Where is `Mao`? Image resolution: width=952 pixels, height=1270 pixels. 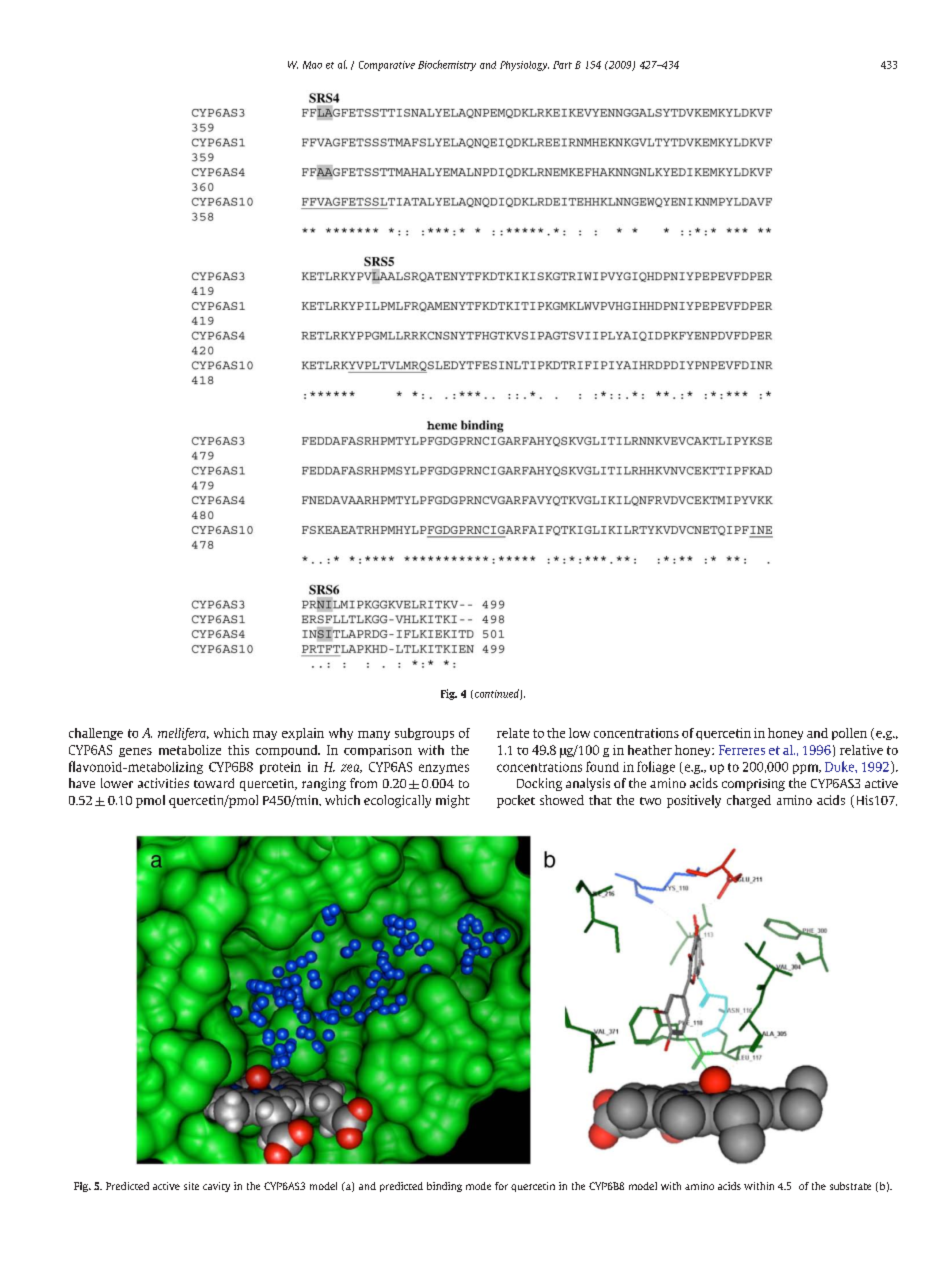
Mao is located at coordinates (312, 65).
